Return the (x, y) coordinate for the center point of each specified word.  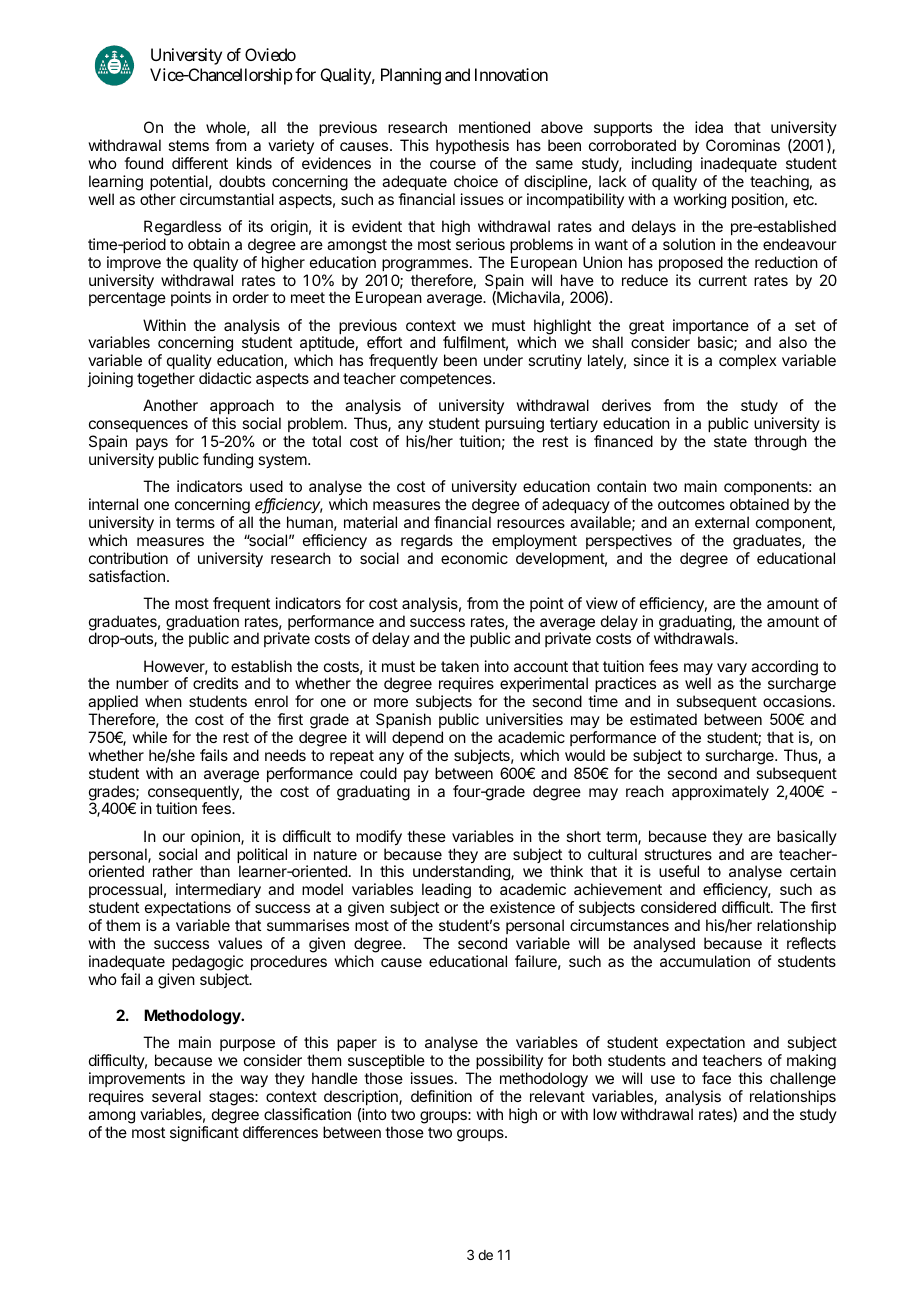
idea (709, 127)
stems (188, 145)
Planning (411, 76)
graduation (202, 624)
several (176, 1096)
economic (474, 558)
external (722, 522)
